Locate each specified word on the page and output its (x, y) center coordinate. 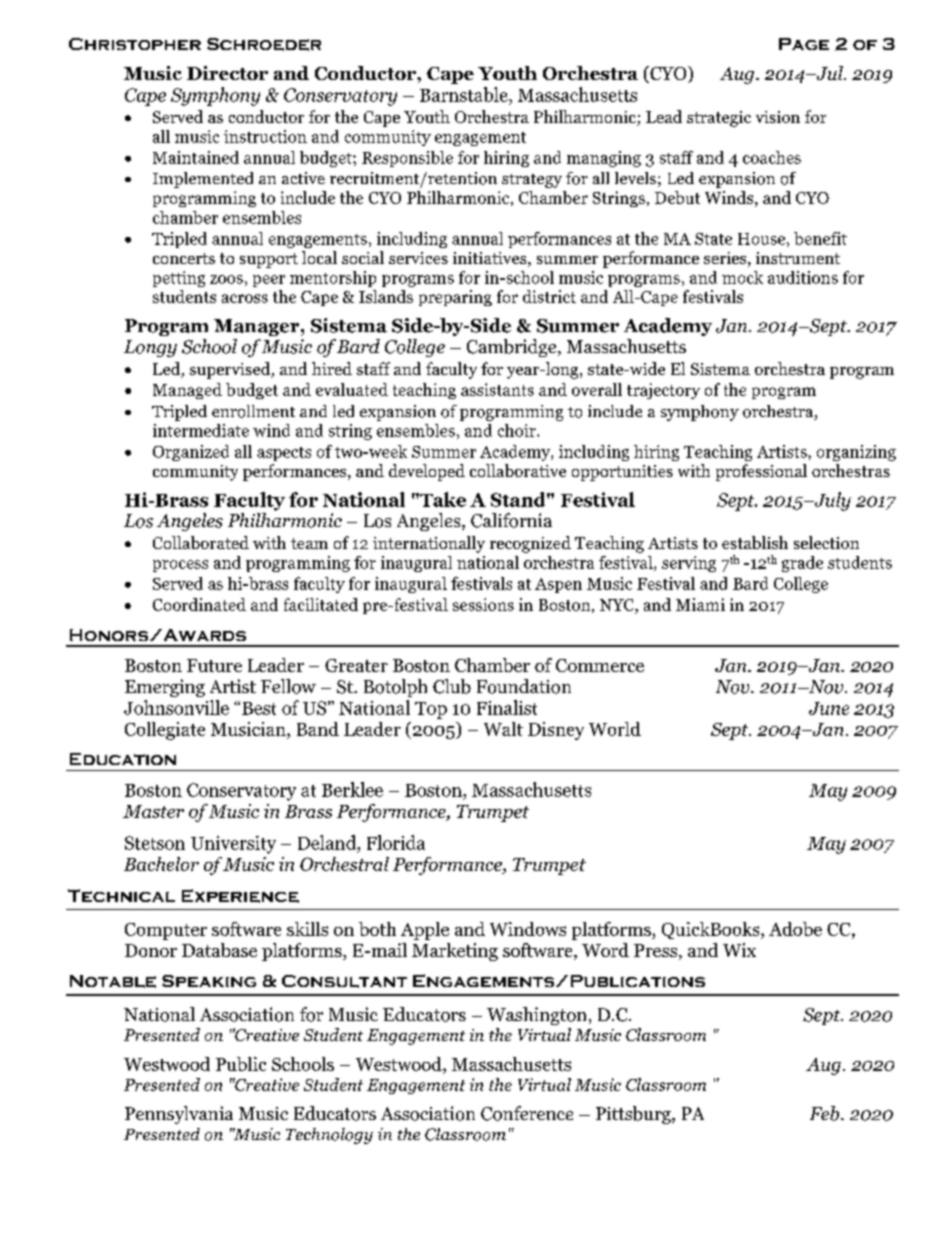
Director (227, 73)
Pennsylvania (179, 1115)
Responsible (407, 159)
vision (778, 117)
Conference (527, 1113)
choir (518, 430)
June (829, 708)
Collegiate (165, 731)
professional (761, 472)
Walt (503, 729)
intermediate (201, 430)
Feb (826, 1113)
